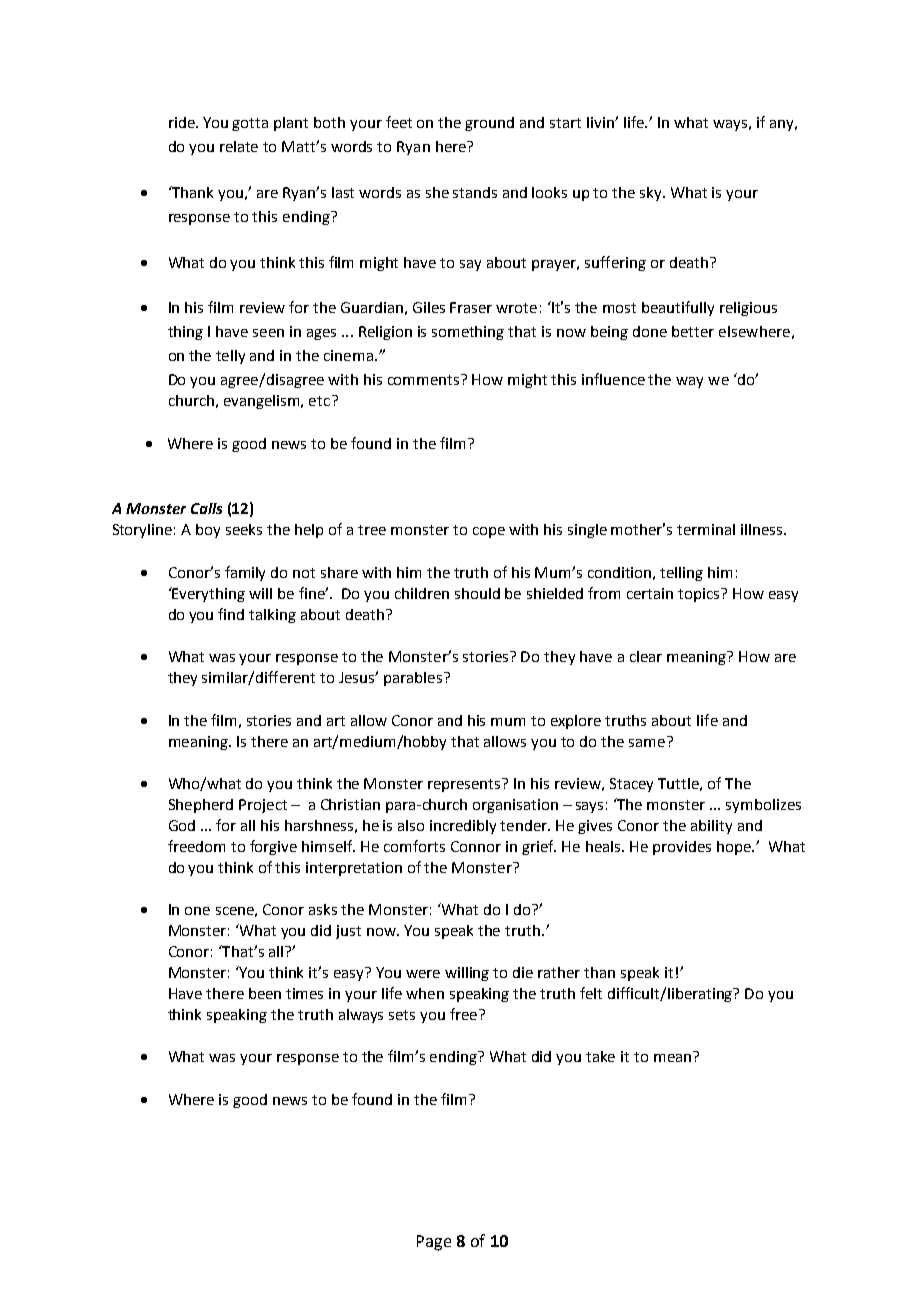 The width and height of the screenshot is (924, 1308). I want to click on relate, so click(239, 146).
